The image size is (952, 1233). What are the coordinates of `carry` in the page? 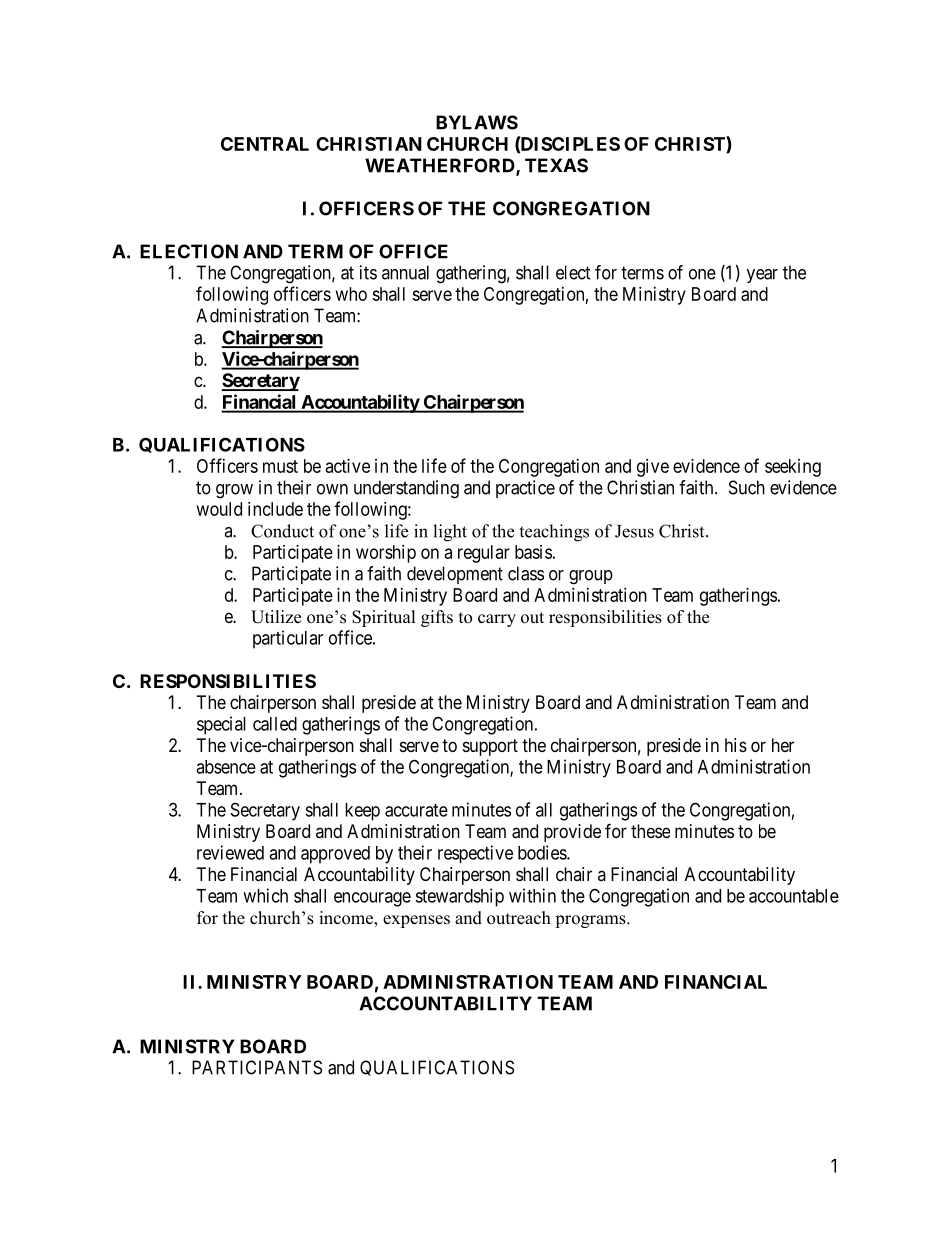 It's located at (497, 620).
